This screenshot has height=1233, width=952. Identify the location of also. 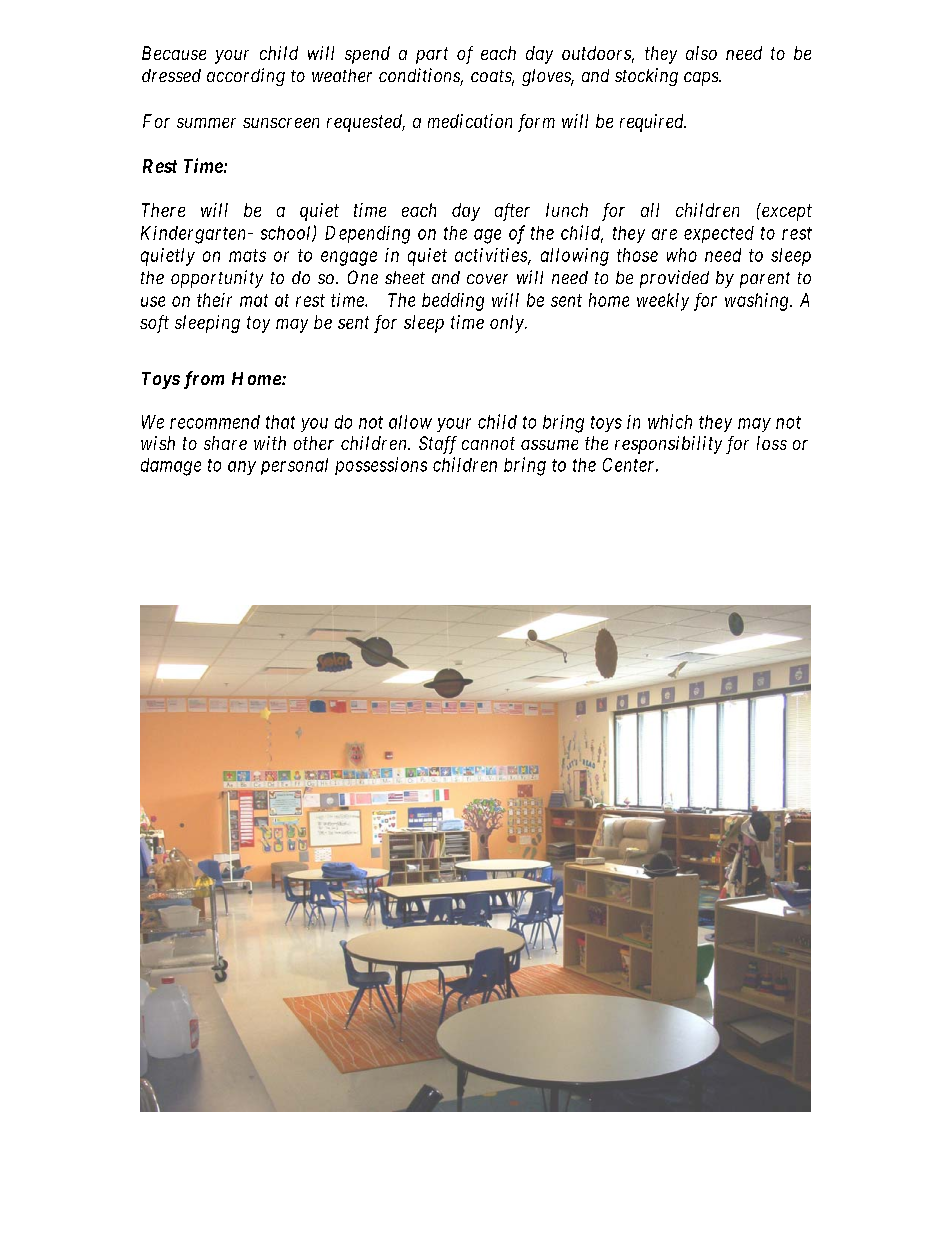
(701, 53).
